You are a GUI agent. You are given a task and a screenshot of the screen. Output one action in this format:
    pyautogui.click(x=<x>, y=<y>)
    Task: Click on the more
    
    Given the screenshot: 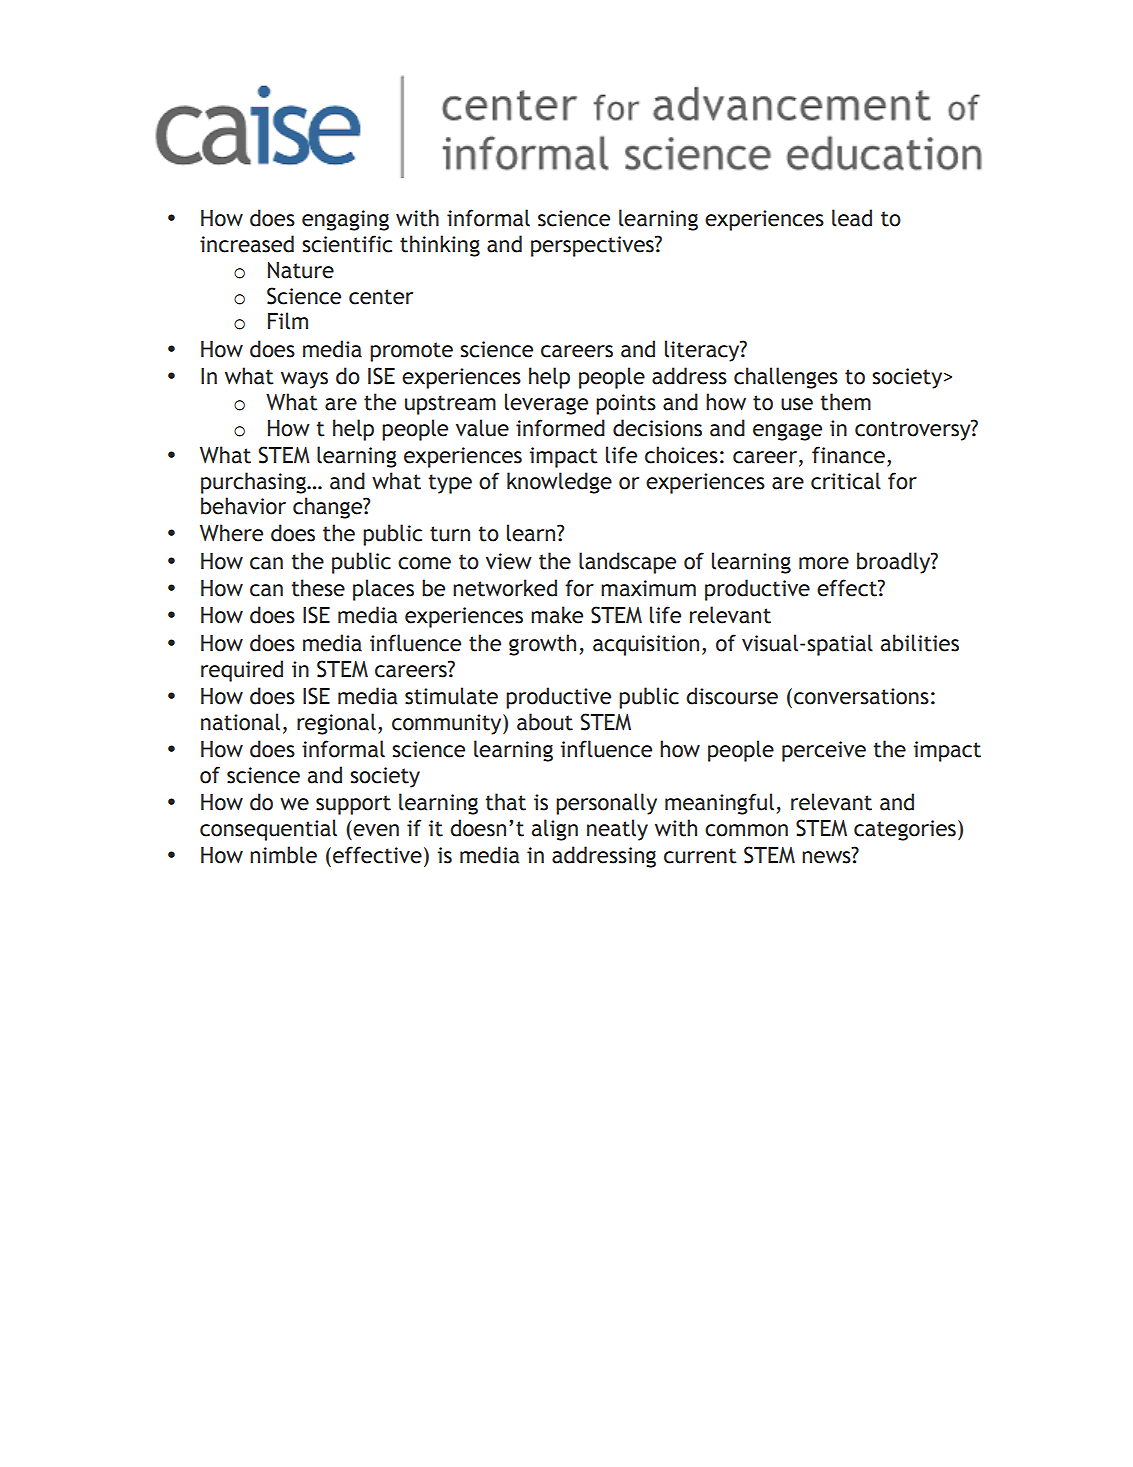 What is the action you would take?
    pyautogui.click(x=824, y=563)
